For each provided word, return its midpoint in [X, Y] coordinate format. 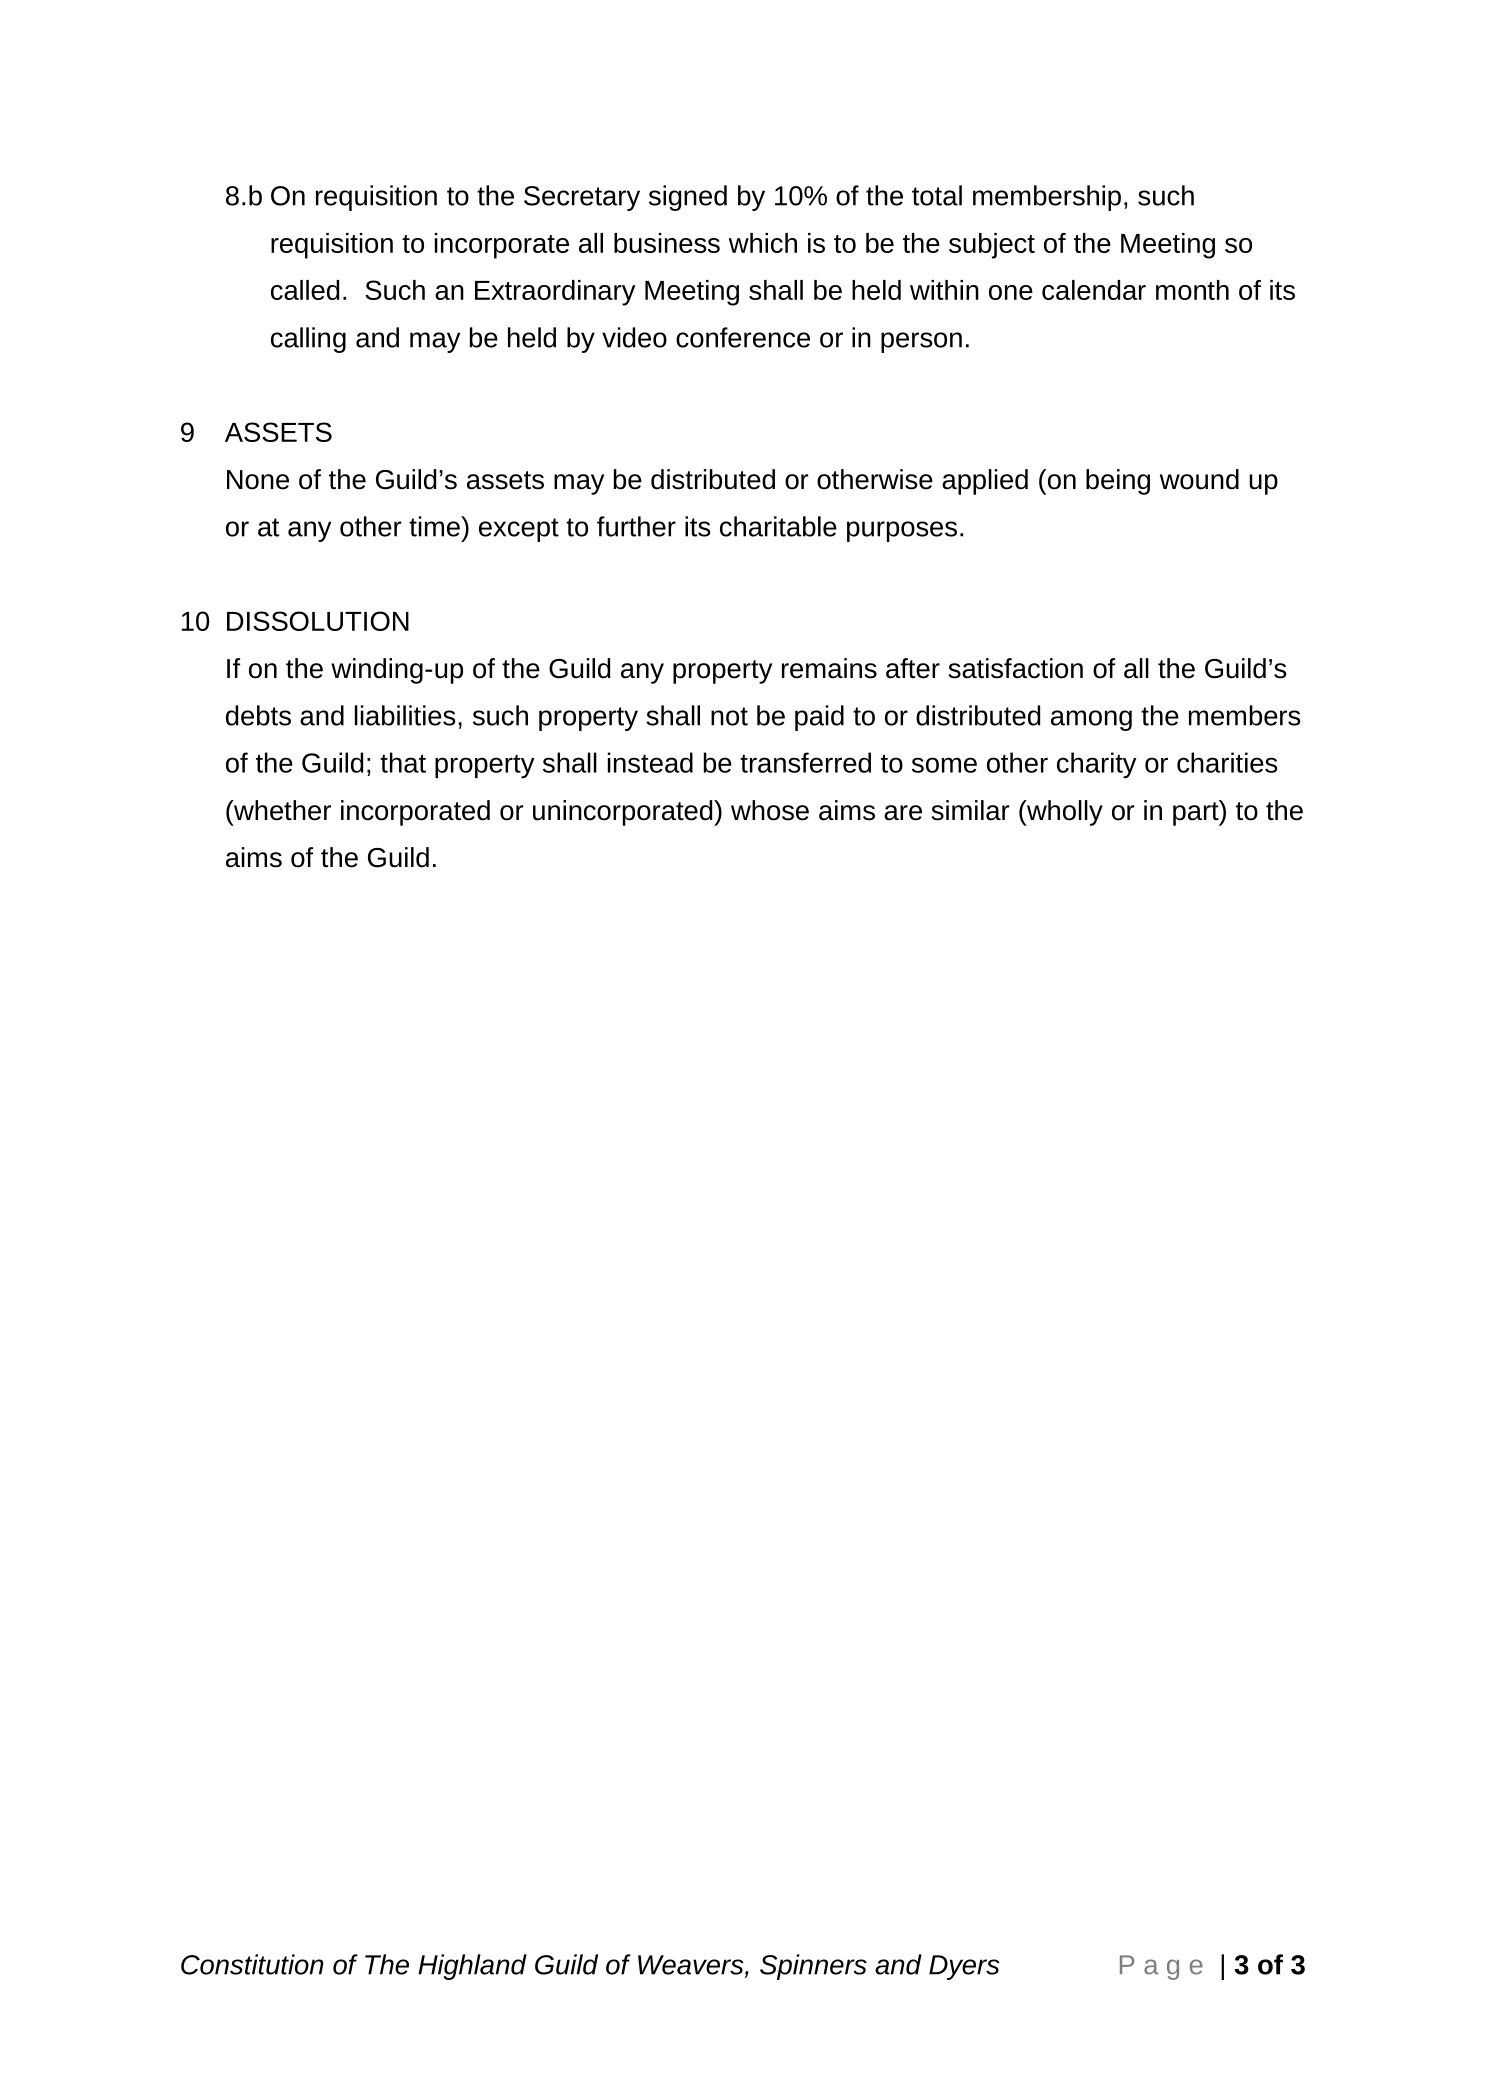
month [1192, 290]
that [403, 762]
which [763, 243]
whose [770, 810]
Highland [472, 1967]
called [305, 290]
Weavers [692, 1966]
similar [970, 810]
